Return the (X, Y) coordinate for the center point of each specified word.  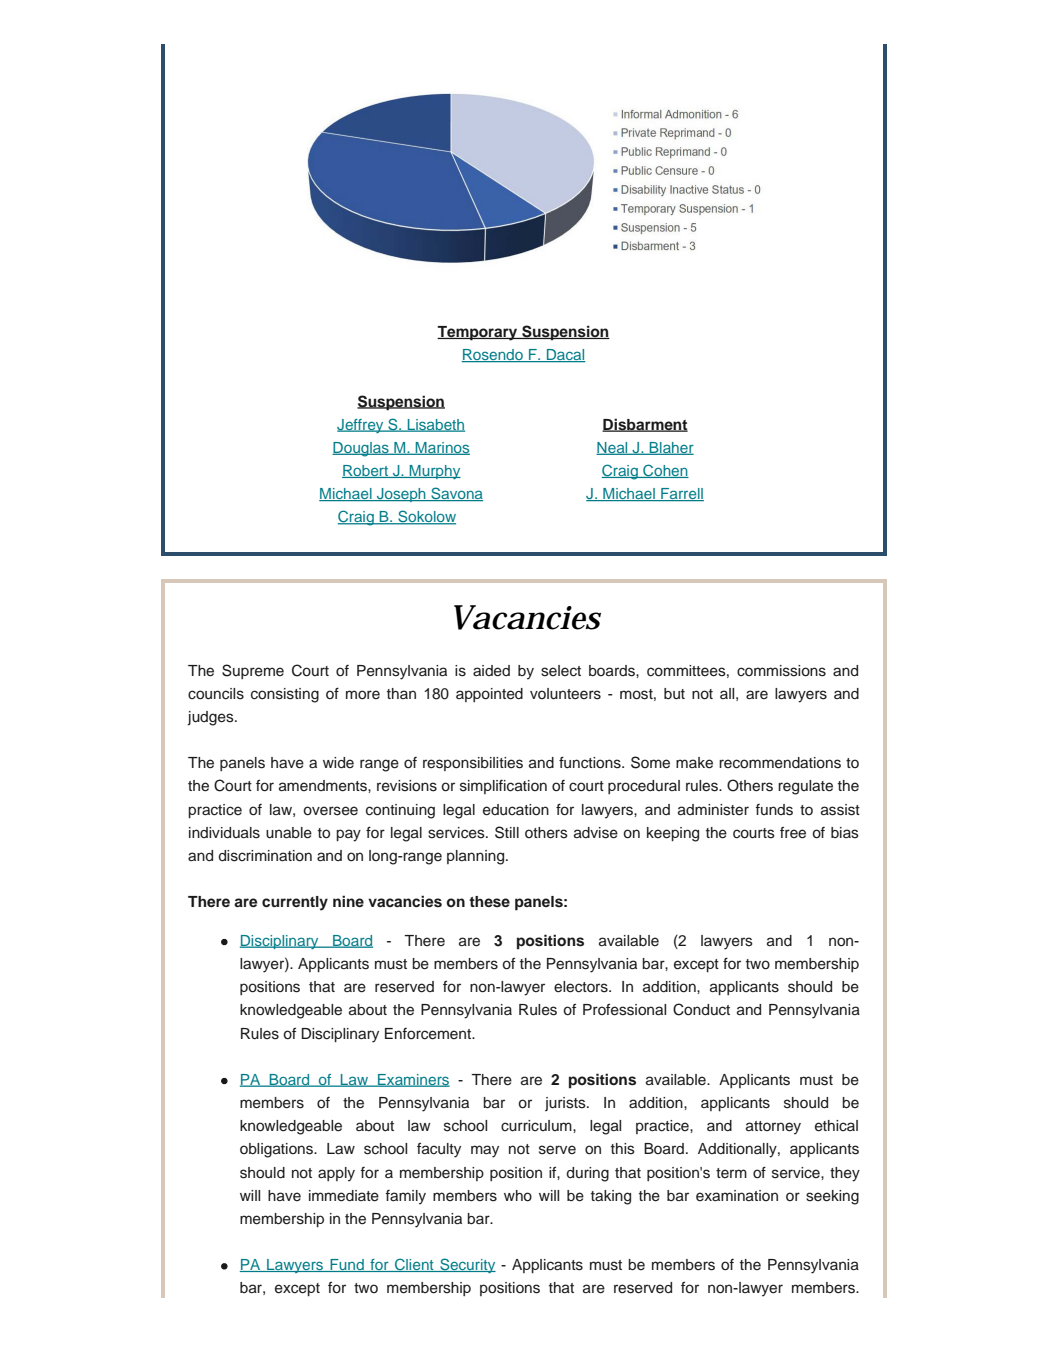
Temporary (478, 333)
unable (289, 833)
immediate (344, 1196)
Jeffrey (361, 426)
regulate (805, 787)
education (516, 810)
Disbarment (645, 425)
